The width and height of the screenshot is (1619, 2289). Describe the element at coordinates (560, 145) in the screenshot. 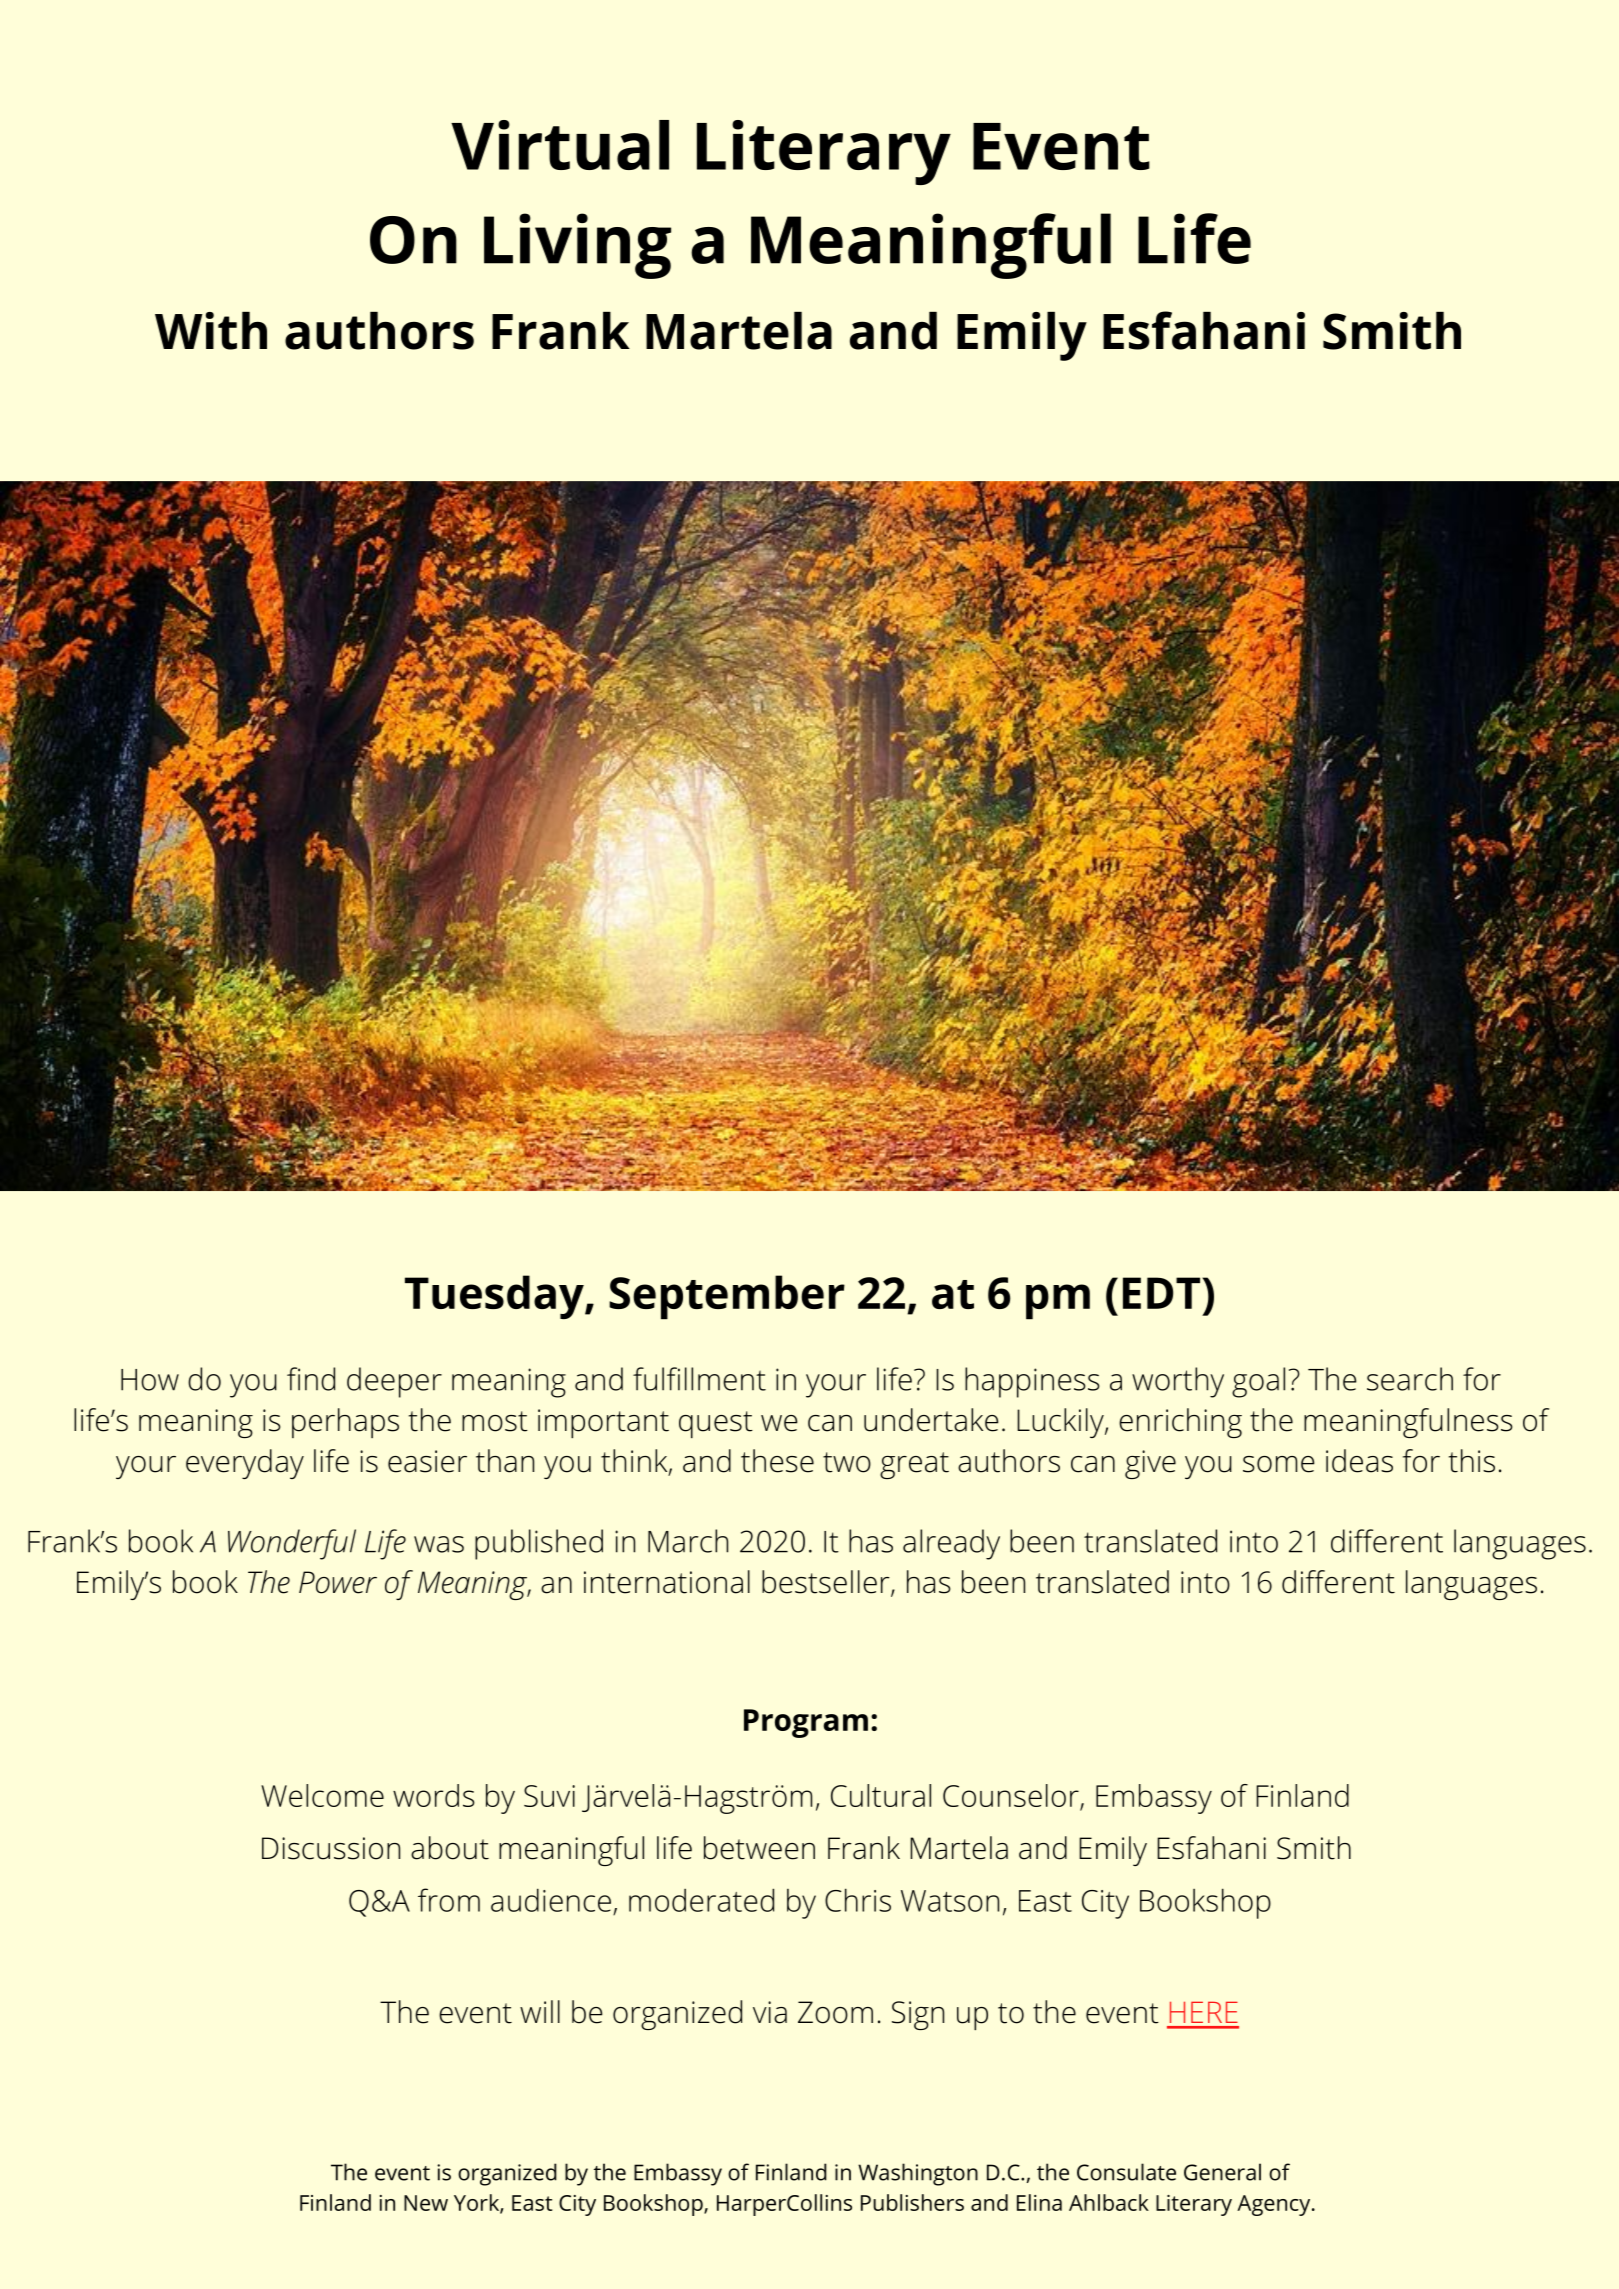

I see `Virtual` at that location.
